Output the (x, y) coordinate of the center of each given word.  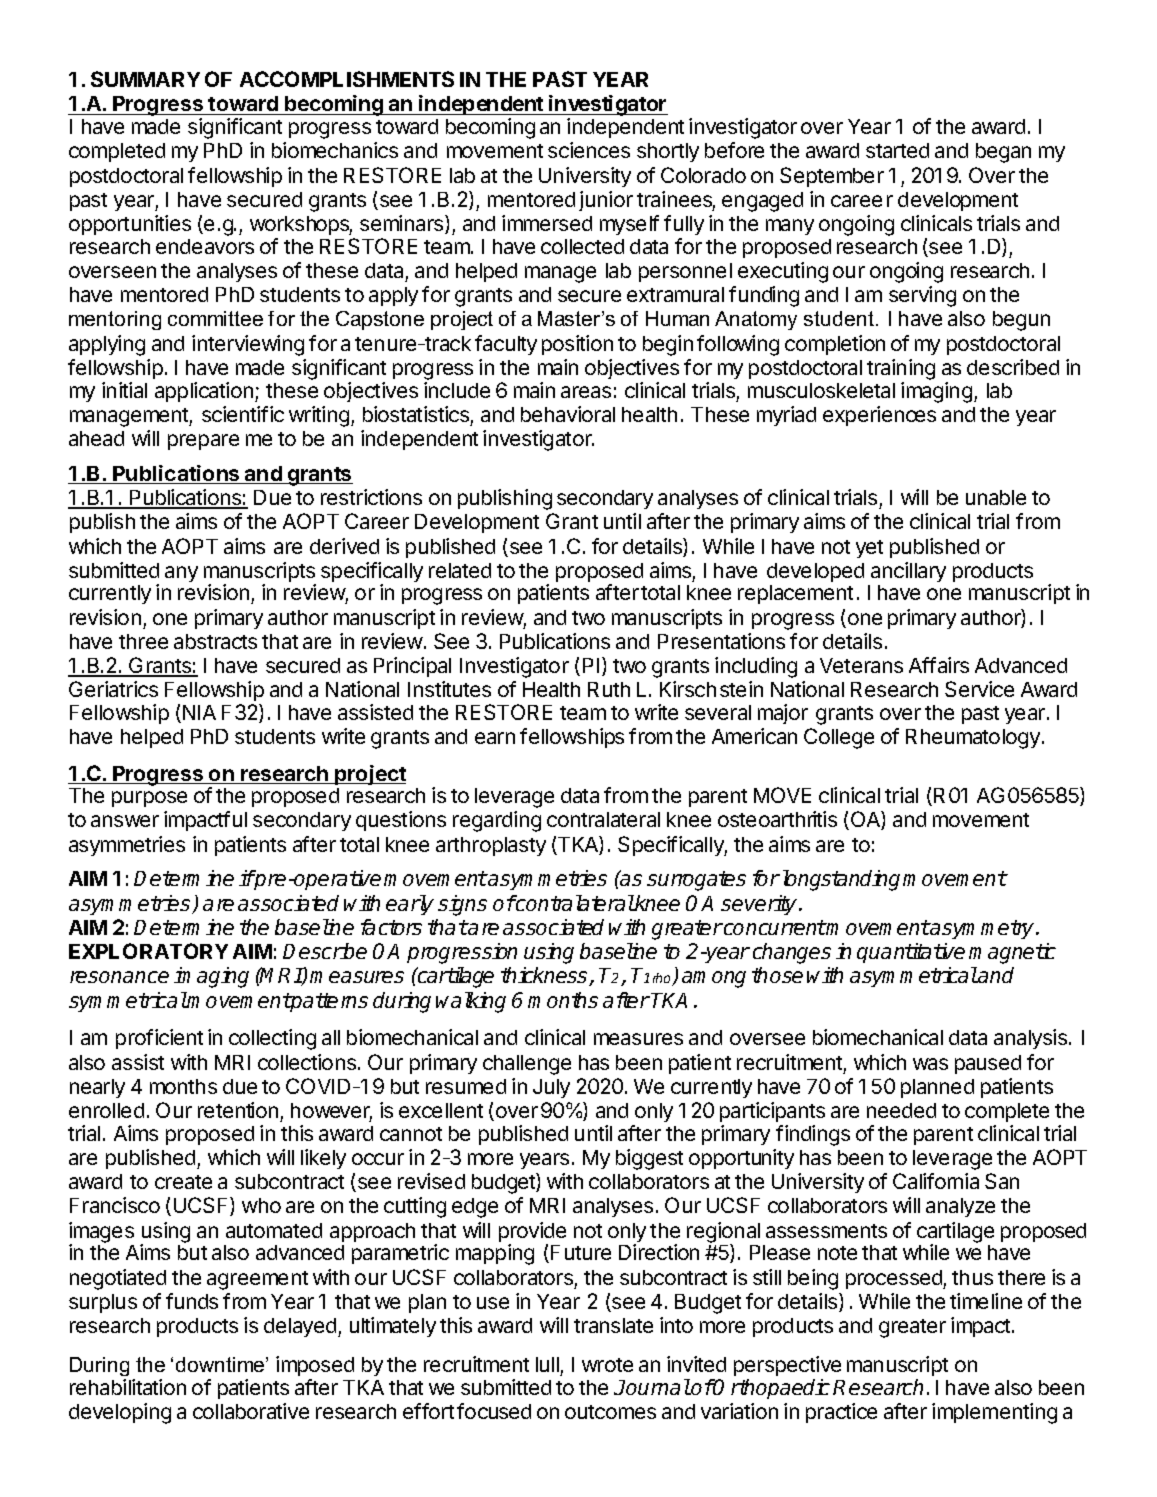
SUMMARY (145, 79)
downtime (221, 1364)
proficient (159, 1039)
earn (495, 738)
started (897, 150)
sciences (589, 150)
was (930, 1064)
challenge (527, 1065)
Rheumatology (974, 739)
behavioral (568, 414)
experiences (879, 416)
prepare (203, 442)
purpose (149, 799)
